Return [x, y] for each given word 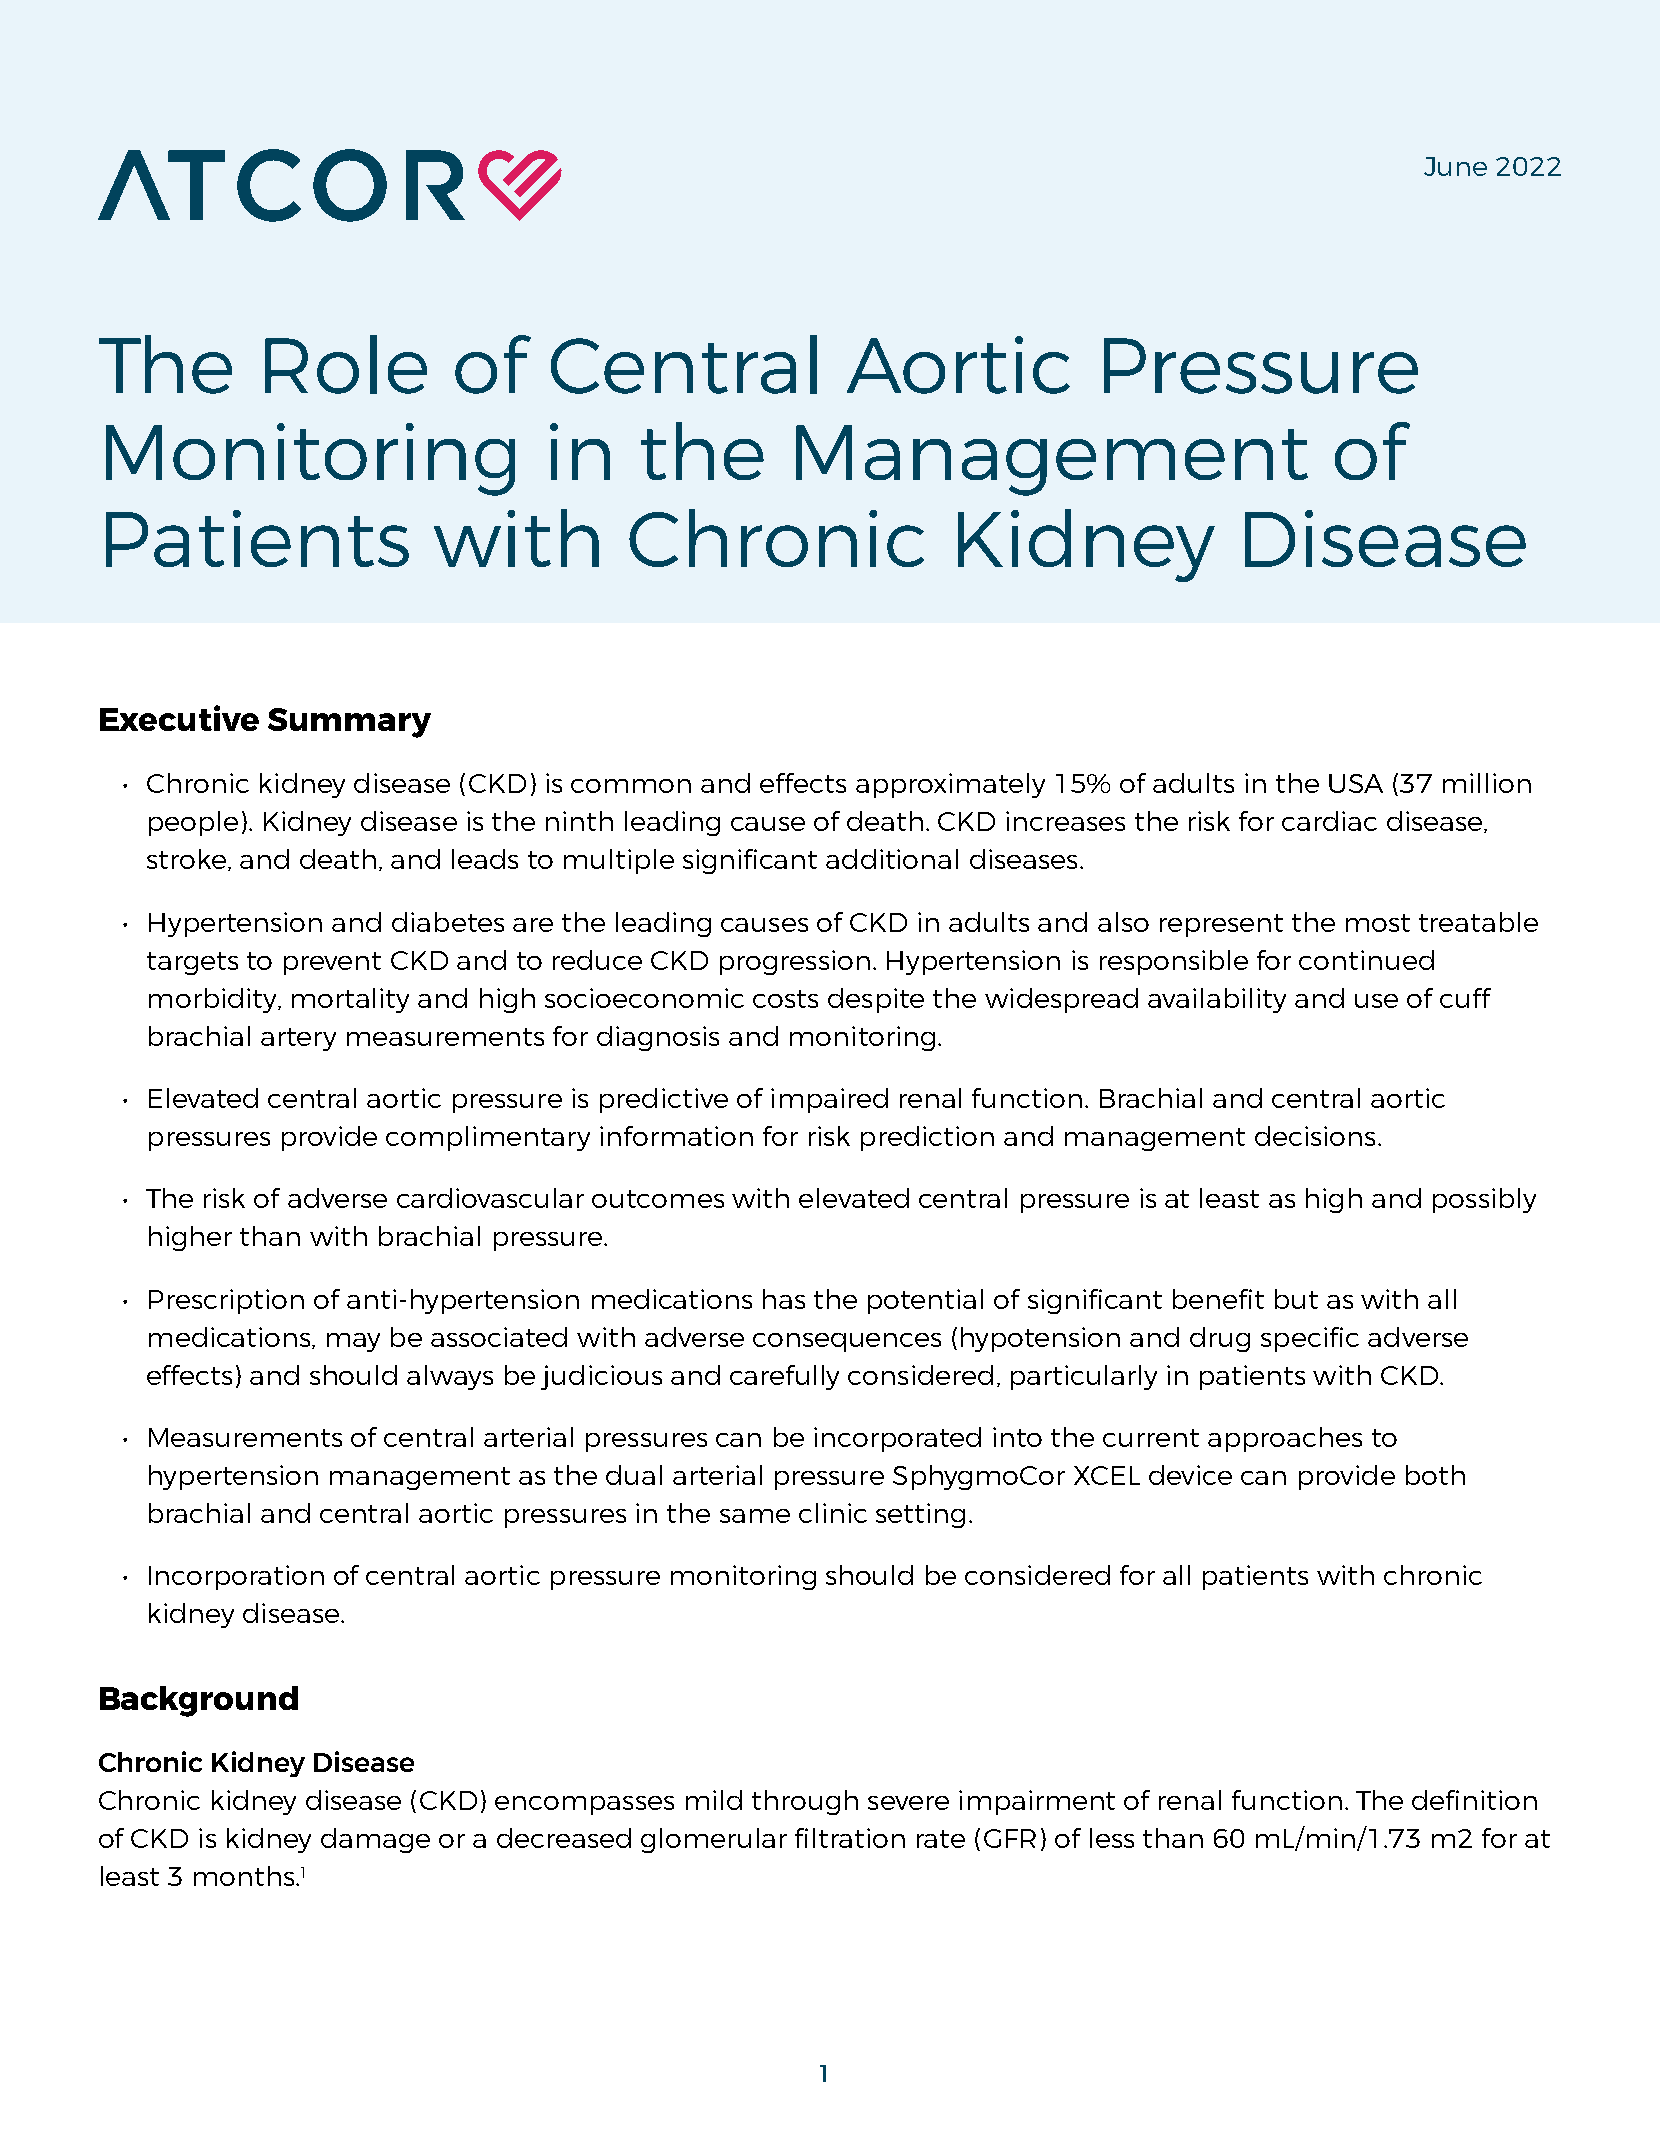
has [784, 1299]
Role [346, 364]
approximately [950, 785]
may [353, 1342]
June [1455, 166]
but [1296, 1299]
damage [375, 1840]
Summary [349, 723]
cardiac [1329, 821]
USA [1356, 783]
